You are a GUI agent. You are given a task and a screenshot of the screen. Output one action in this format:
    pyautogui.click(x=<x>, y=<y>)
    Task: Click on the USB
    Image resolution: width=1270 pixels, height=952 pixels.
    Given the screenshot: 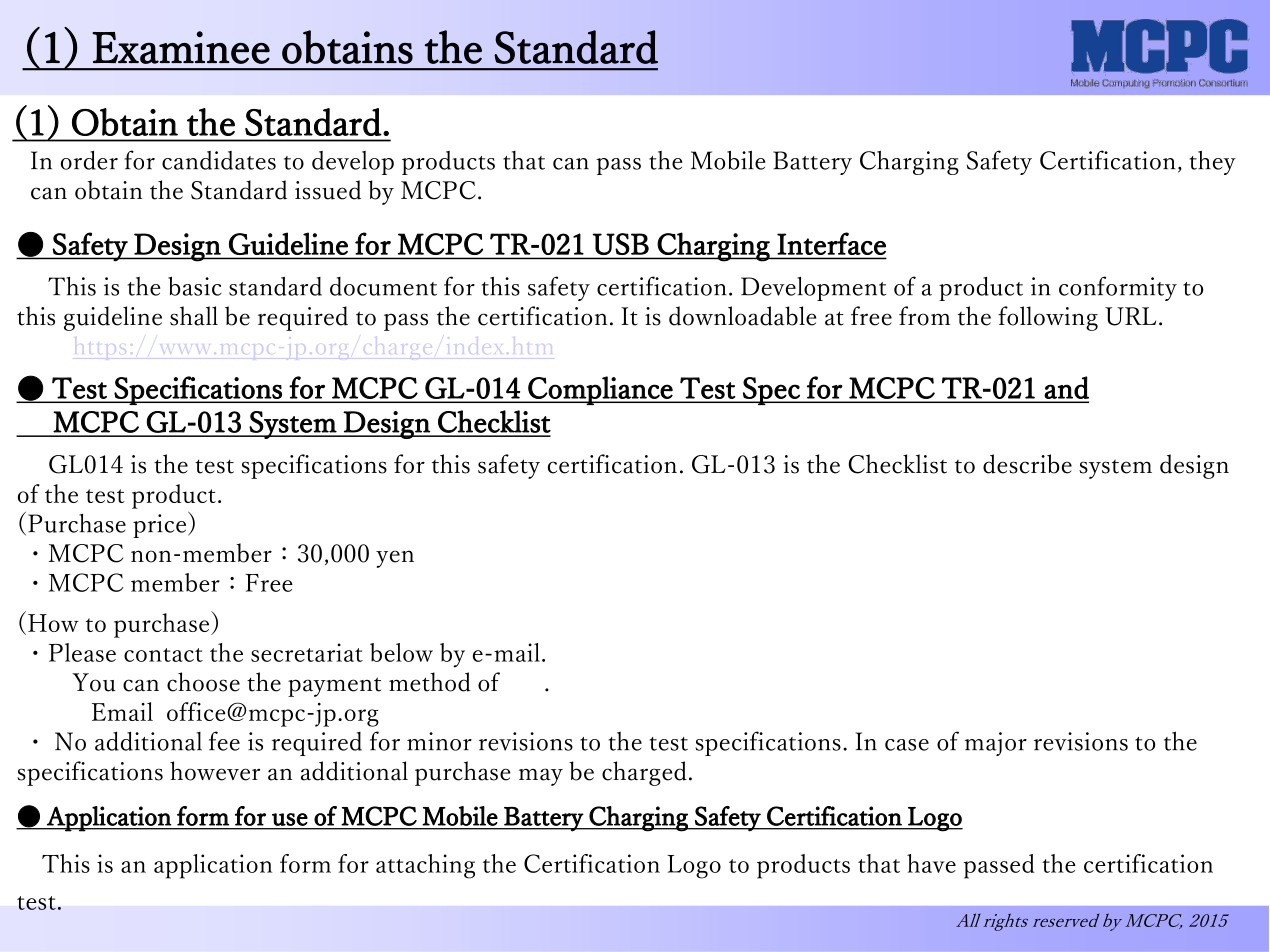 What is the action you would take?
    pyautogui.click(x=621, y=244)
